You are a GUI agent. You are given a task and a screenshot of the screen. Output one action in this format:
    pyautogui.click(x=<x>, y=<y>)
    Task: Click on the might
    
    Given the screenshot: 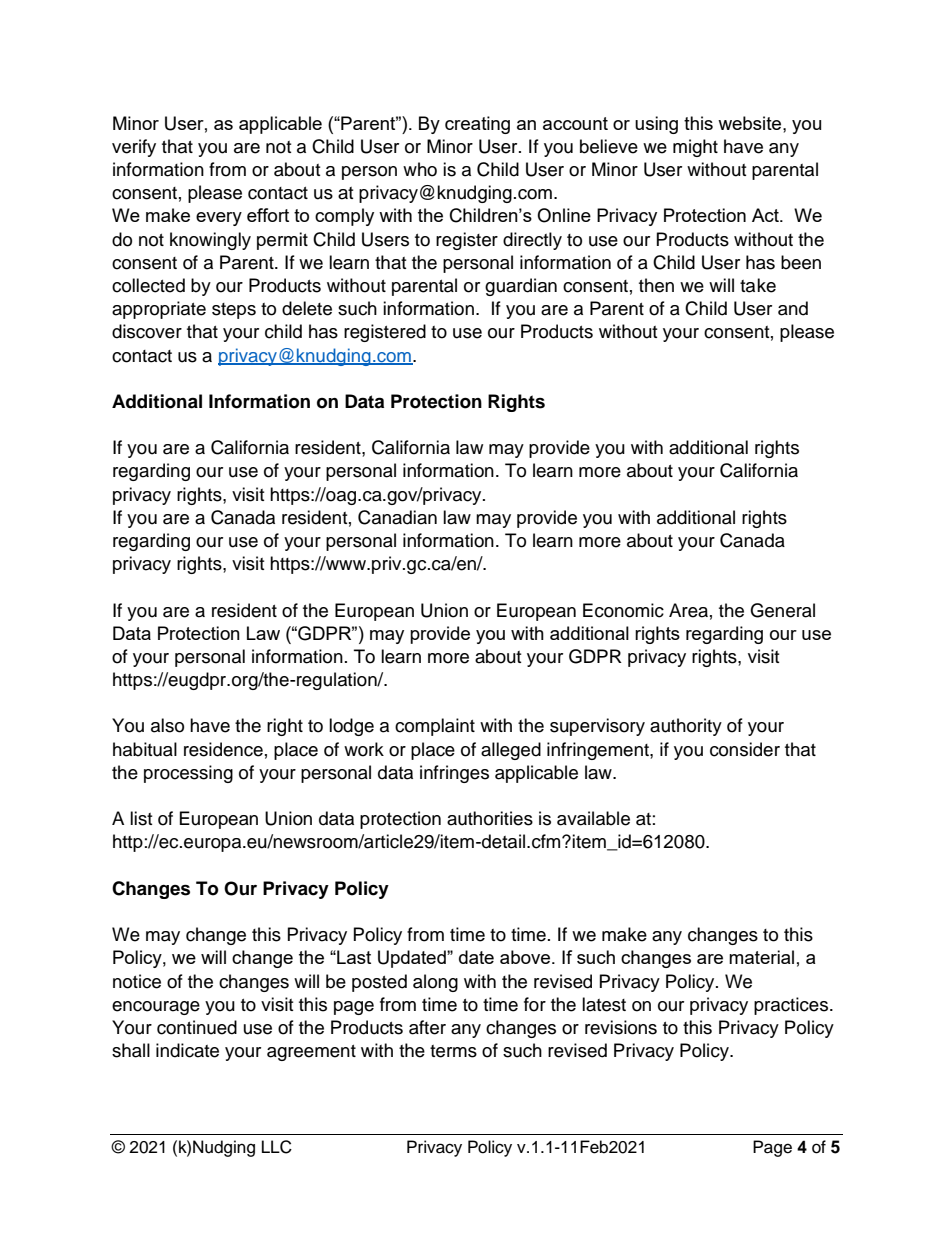 What is the action you would take?
    pyautogui.click(x=695, y=148)
